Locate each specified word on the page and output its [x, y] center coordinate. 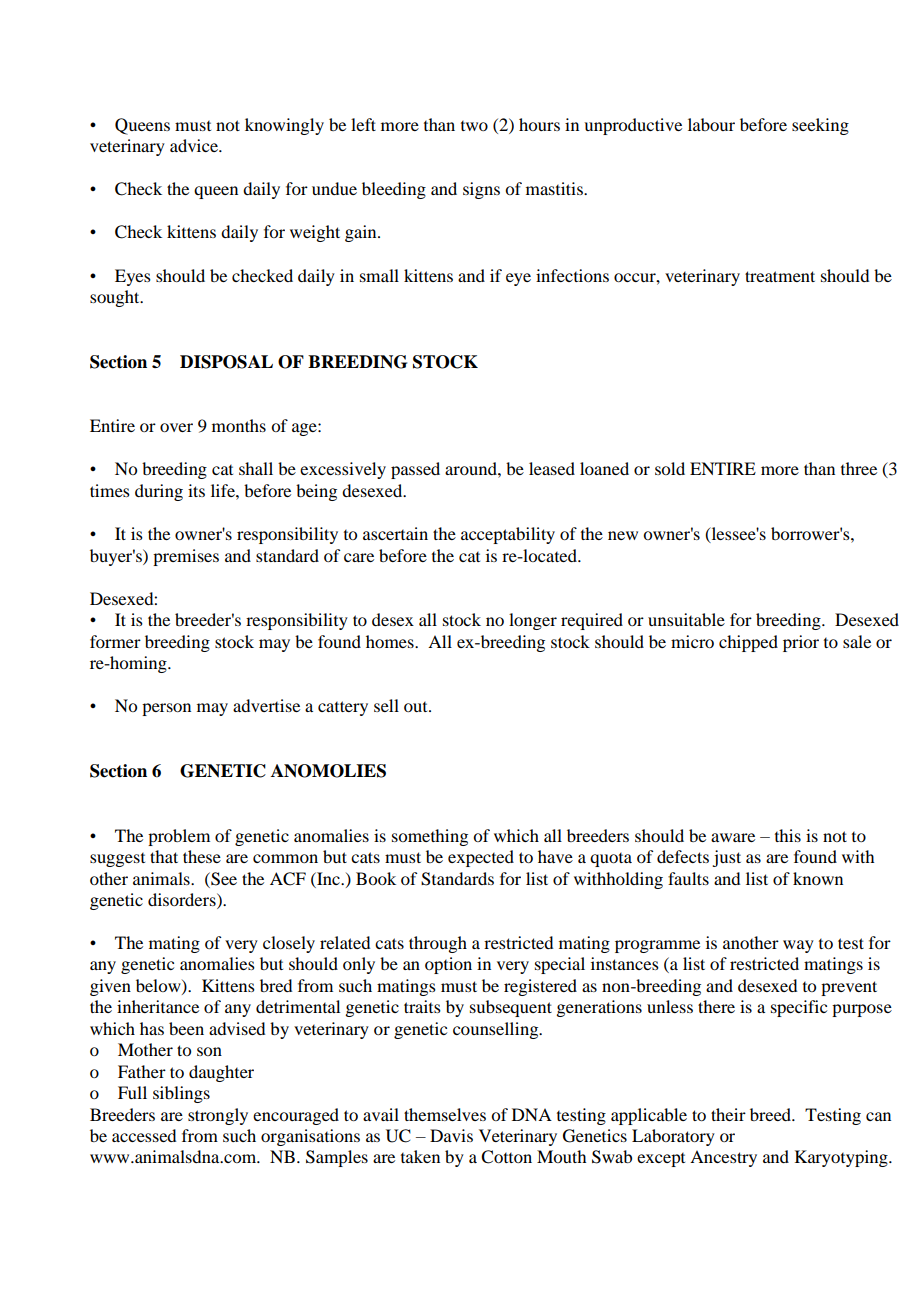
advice [195, 145]
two [474, 126]
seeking [820, 126]
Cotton [506, 1157]
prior [801, 643]
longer [533, 621]
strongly [218, 1116]
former [115, 641]
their [728, 1114]
